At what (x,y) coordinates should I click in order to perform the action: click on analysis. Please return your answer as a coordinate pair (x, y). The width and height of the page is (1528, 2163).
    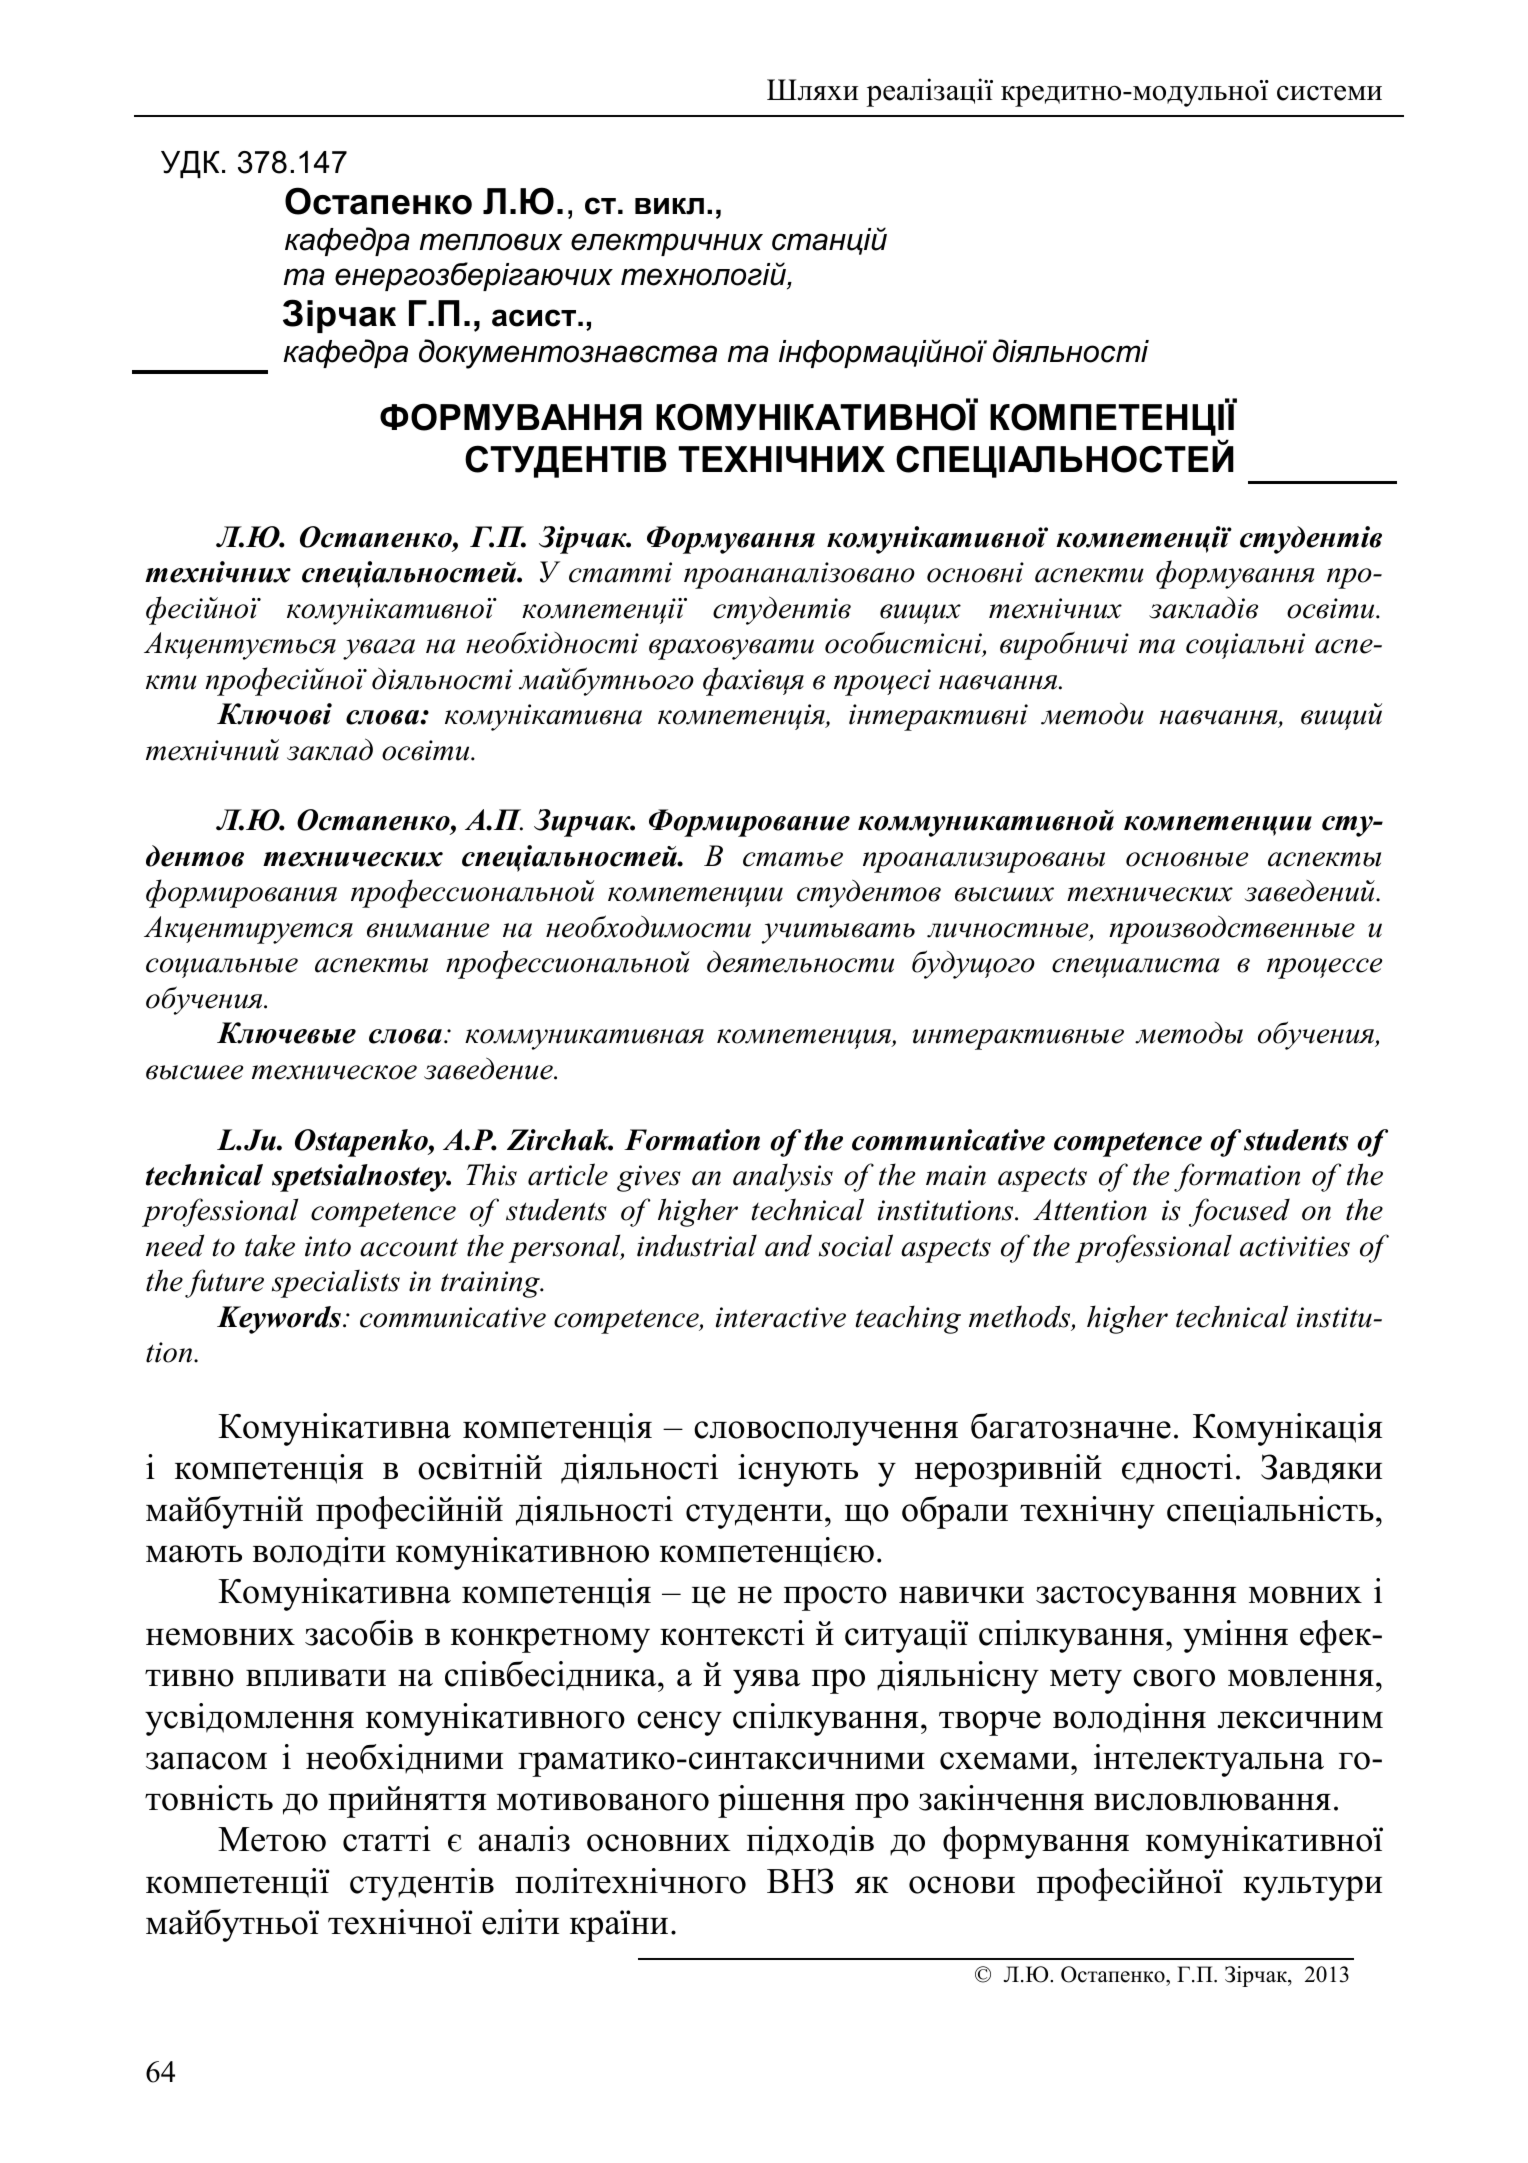
    Looking at the image, I should click on (783, 1177).
